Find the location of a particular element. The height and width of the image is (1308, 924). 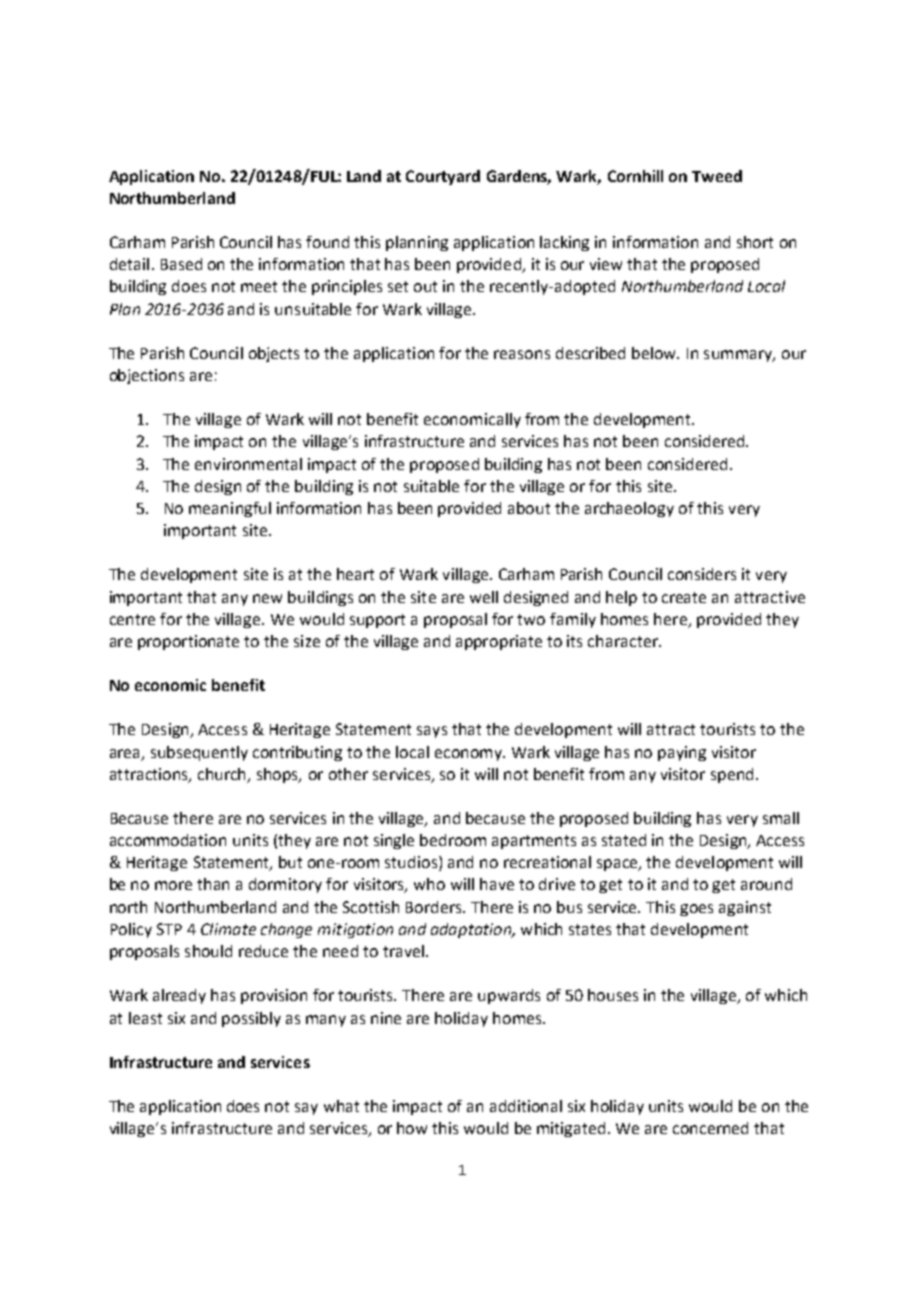

paying is located at coordinates (682, 753).
